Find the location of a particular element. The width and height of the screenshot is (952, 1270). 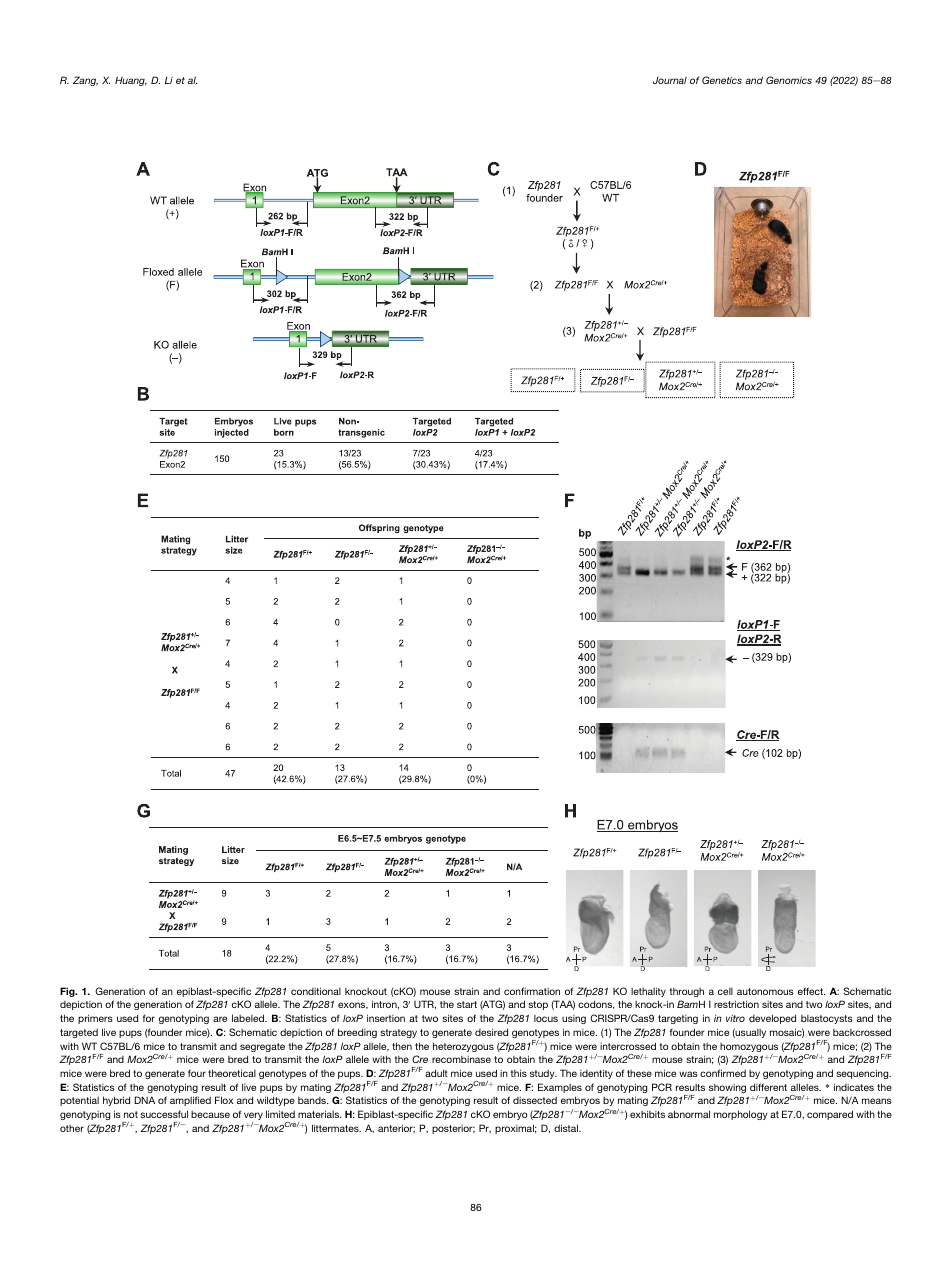

Journal is located at coordinates (670, 80).
